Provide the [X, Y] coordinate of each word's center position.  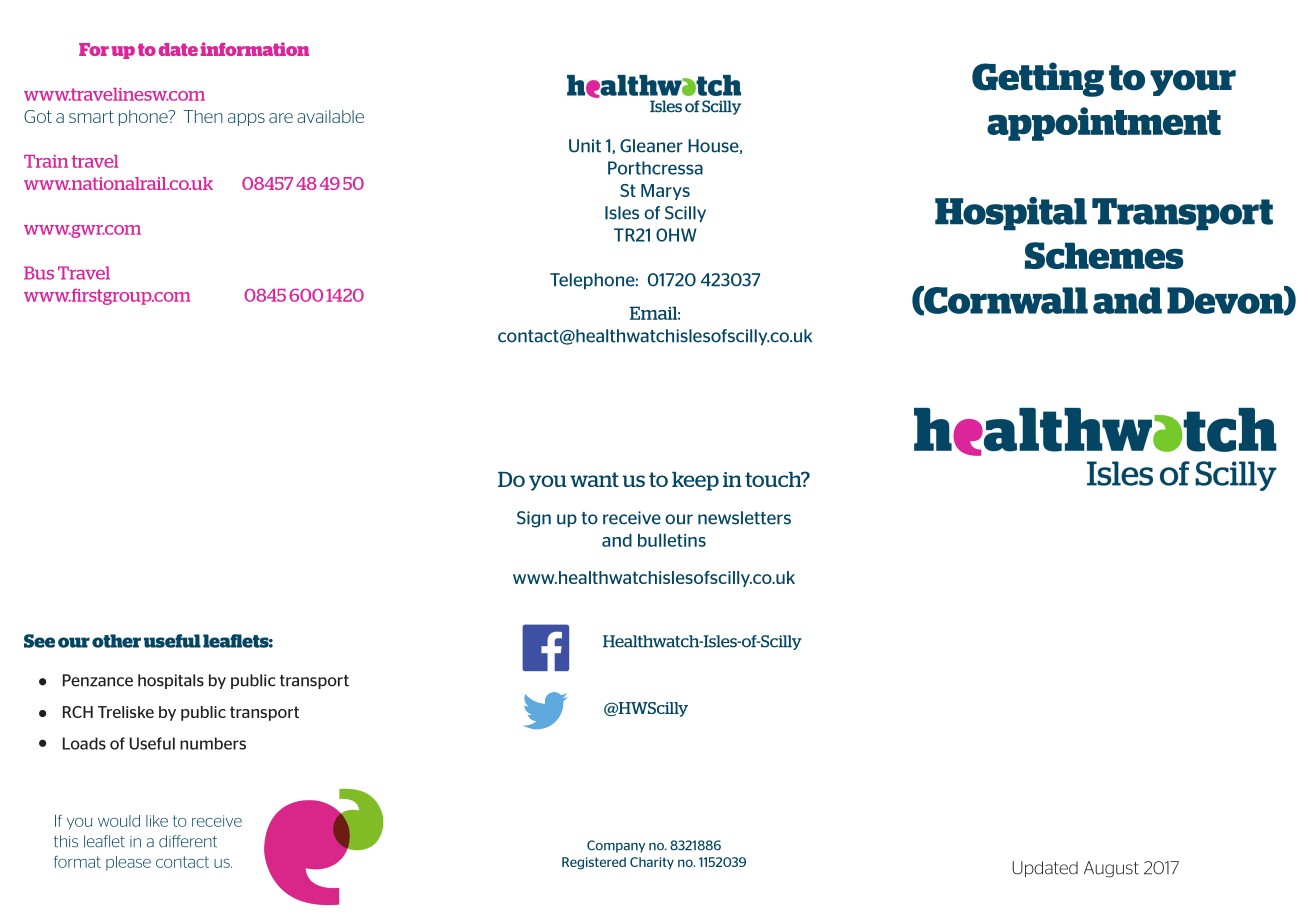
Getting [1038, 79]
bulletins [672, 540]
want [594, 479]
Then [203, 116]
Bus [39, 273]
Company [616, 846]
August [1111, 869]
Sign [534, 519]
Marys [665, 192]
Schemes [1104, 255]
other [116, 641]
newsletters [744, 518]
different [188, 841]
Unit [585, 146]
